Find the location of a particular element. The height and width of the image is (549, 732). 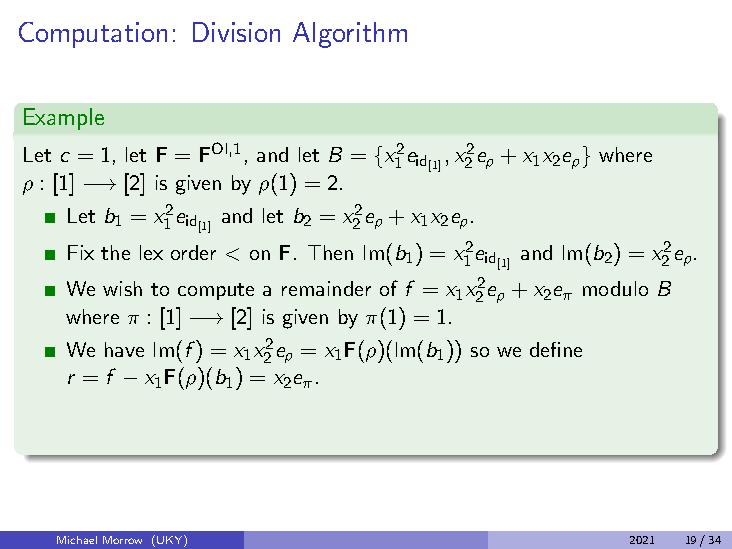

Division is located at coordinates (236, 32).
